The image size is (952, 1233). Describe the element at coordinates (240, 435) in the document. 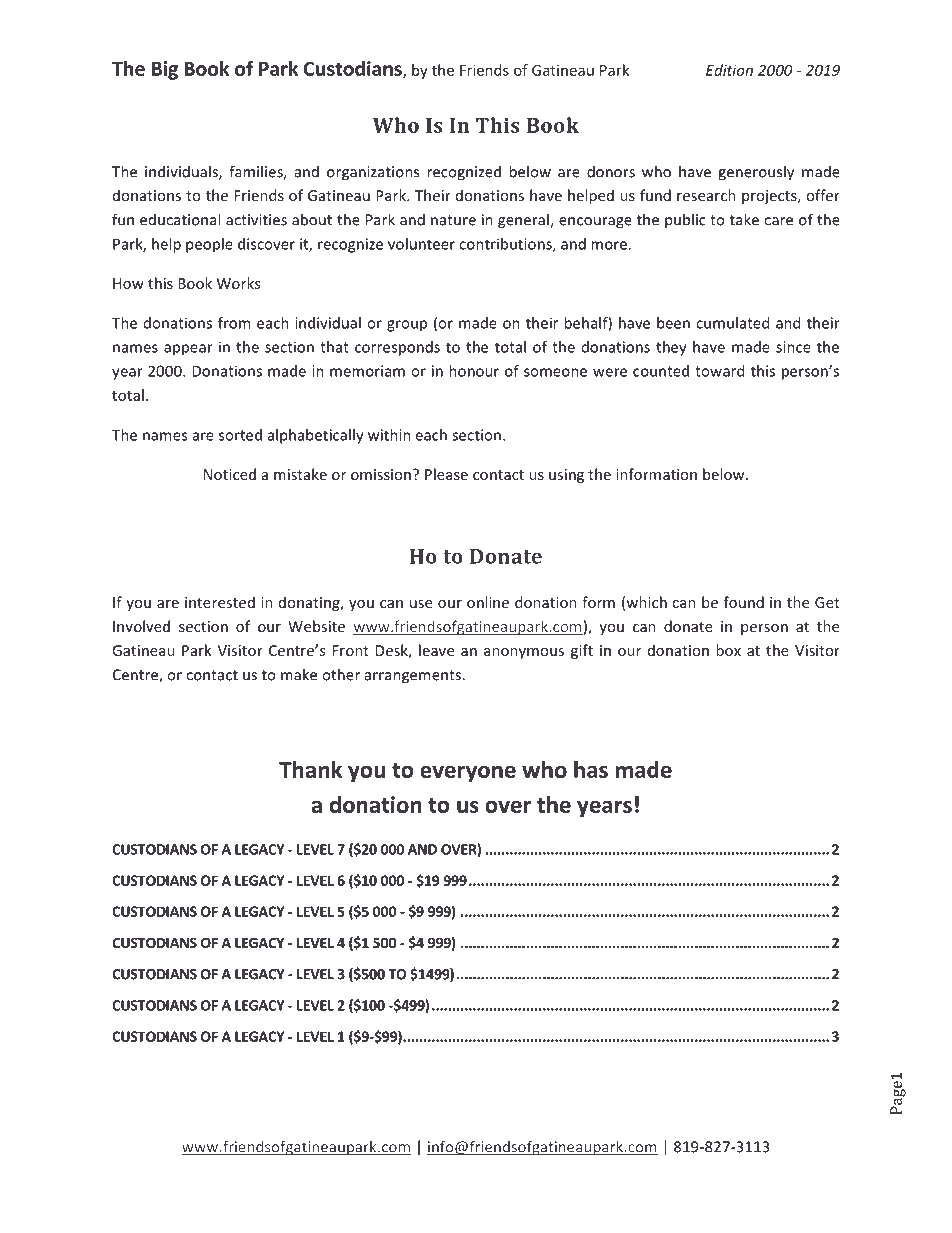

I see `sorted` at that location.
